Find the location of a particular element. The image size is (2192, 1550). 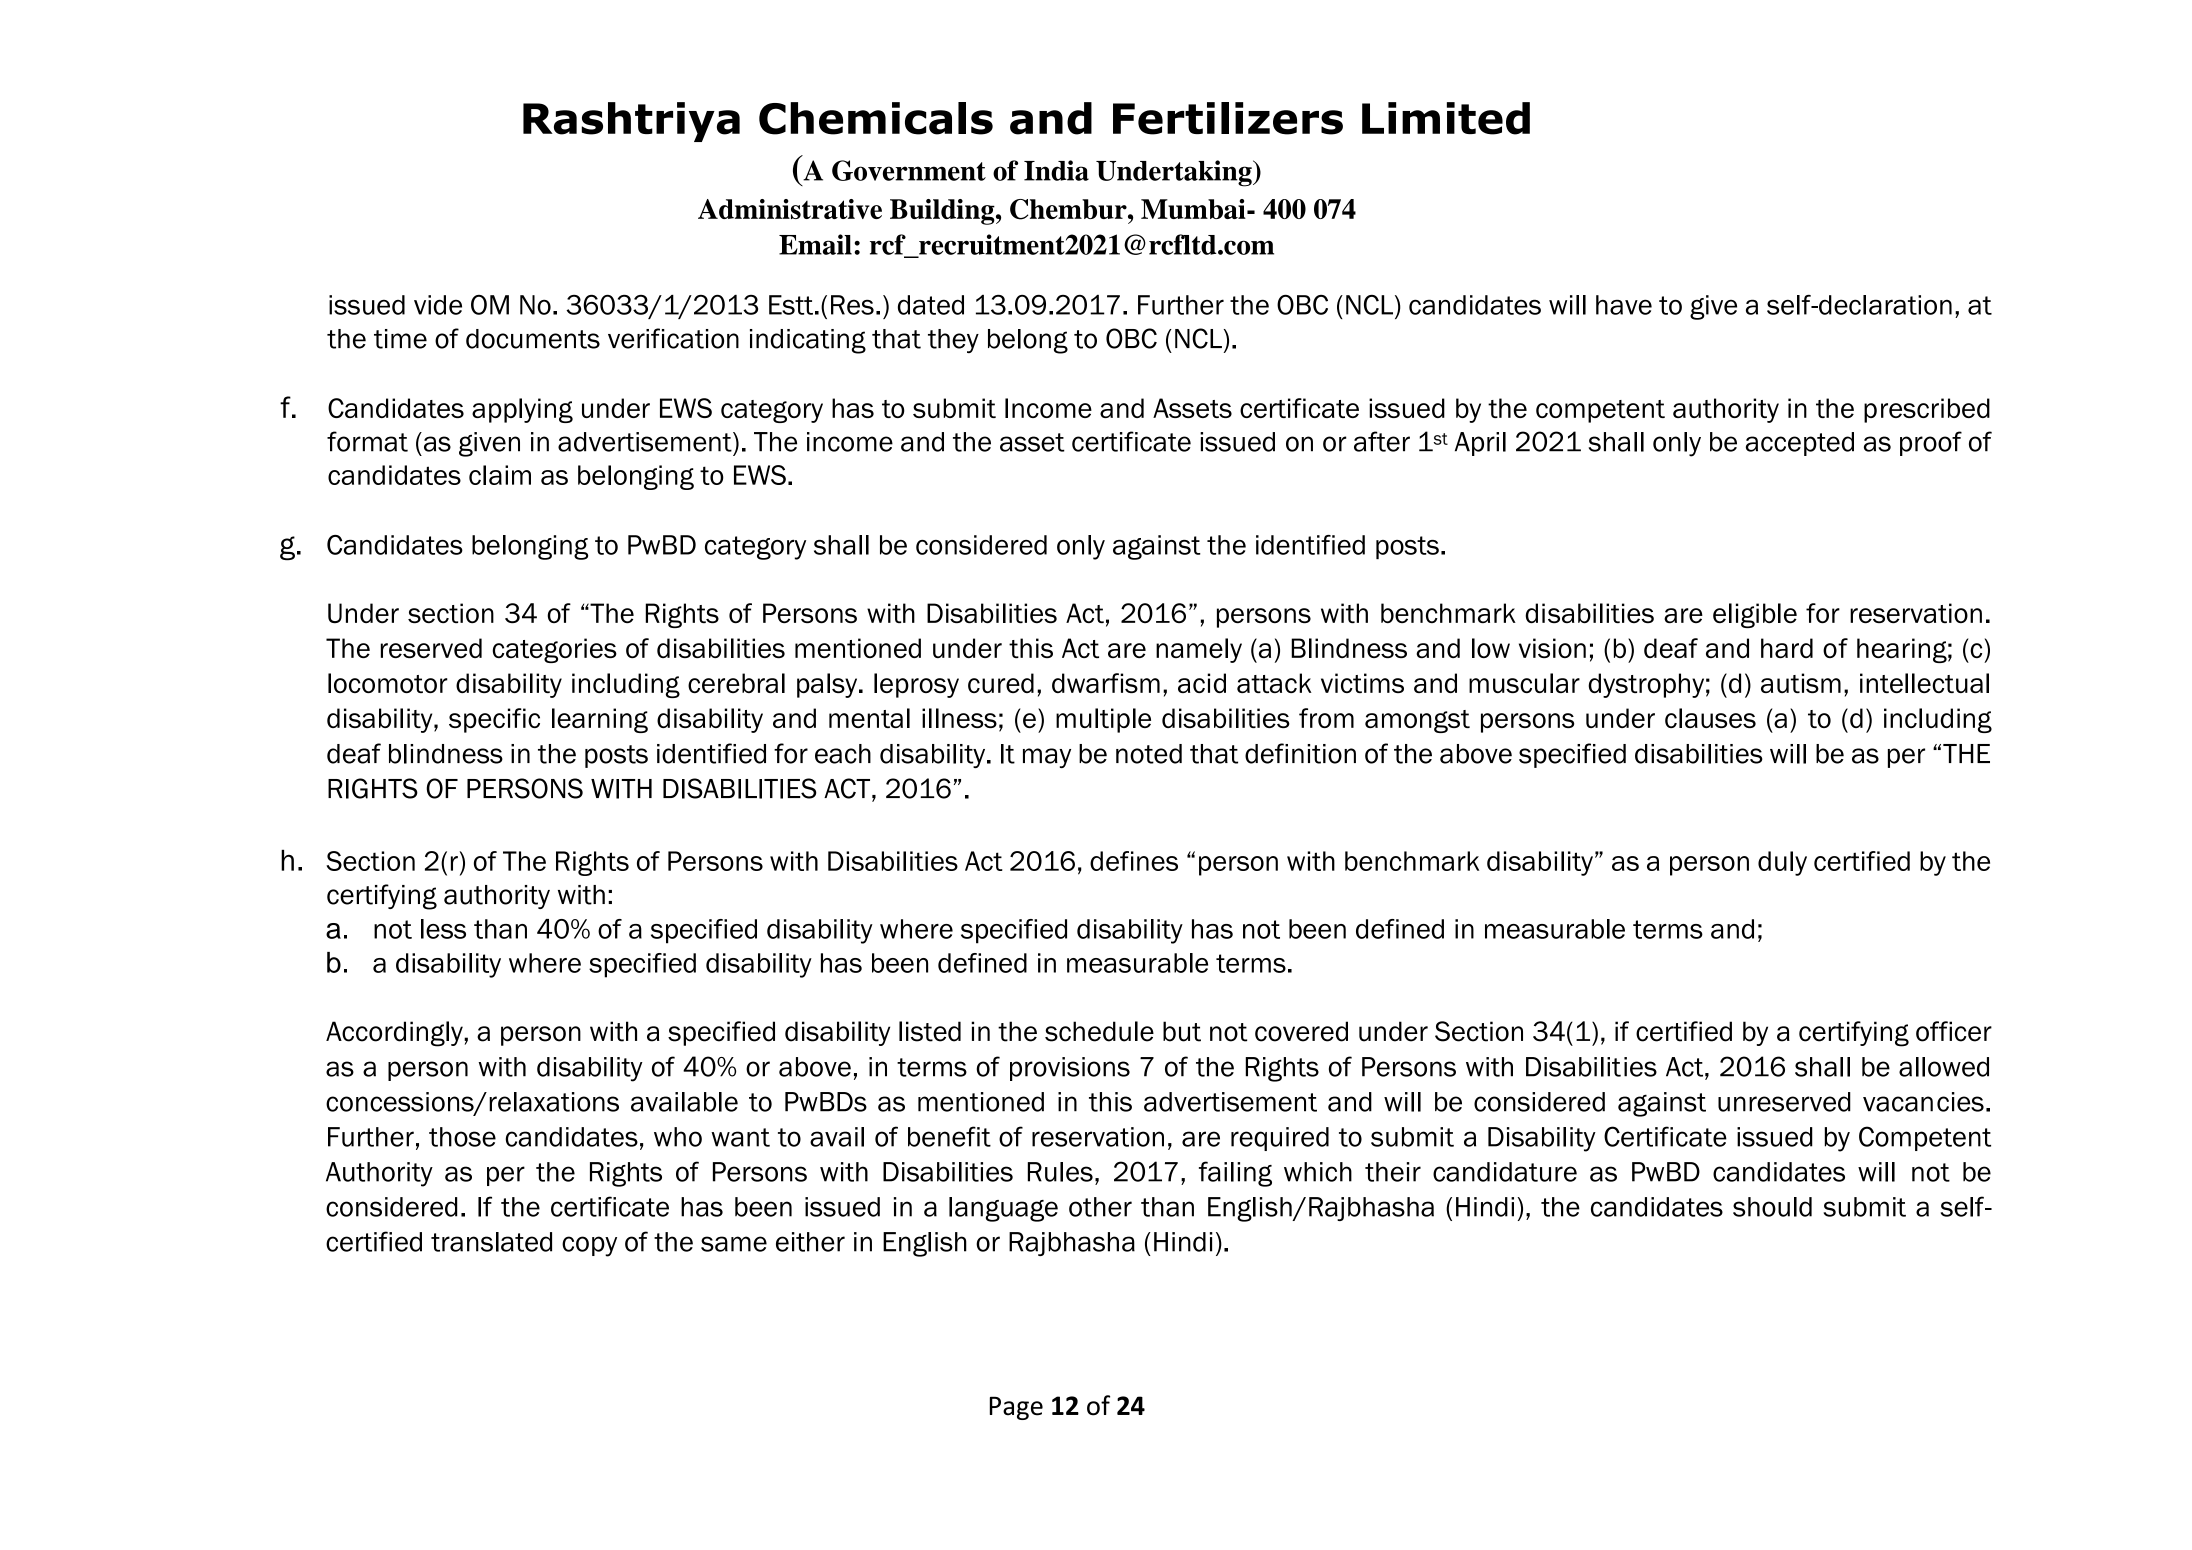

noted is located at coordinates (1149, 754).
